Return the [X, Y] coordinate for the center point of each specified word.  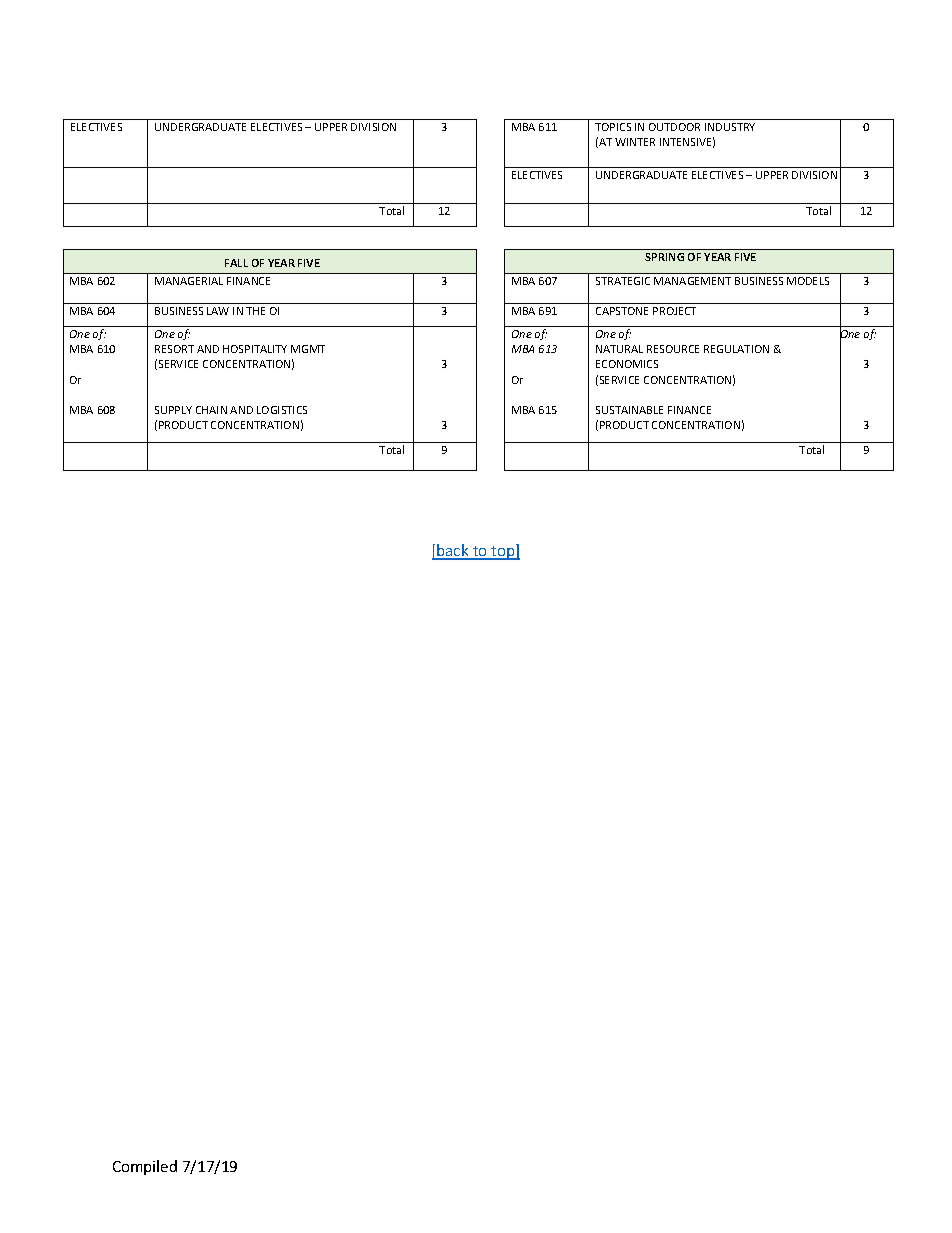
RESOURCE [673, 349]
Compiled [145, 1167]
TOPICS [613, 127]
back [453, 551]
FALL [236, 263]
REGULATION [736, 349]
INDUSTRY [730, 127]
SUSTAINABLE [629, 410]
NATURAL [619, 349]
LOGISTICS [282, 410]
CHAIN [211, 410]
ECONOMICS [627, 364]
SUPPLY [173, 410]
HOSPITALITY [255, 349]
